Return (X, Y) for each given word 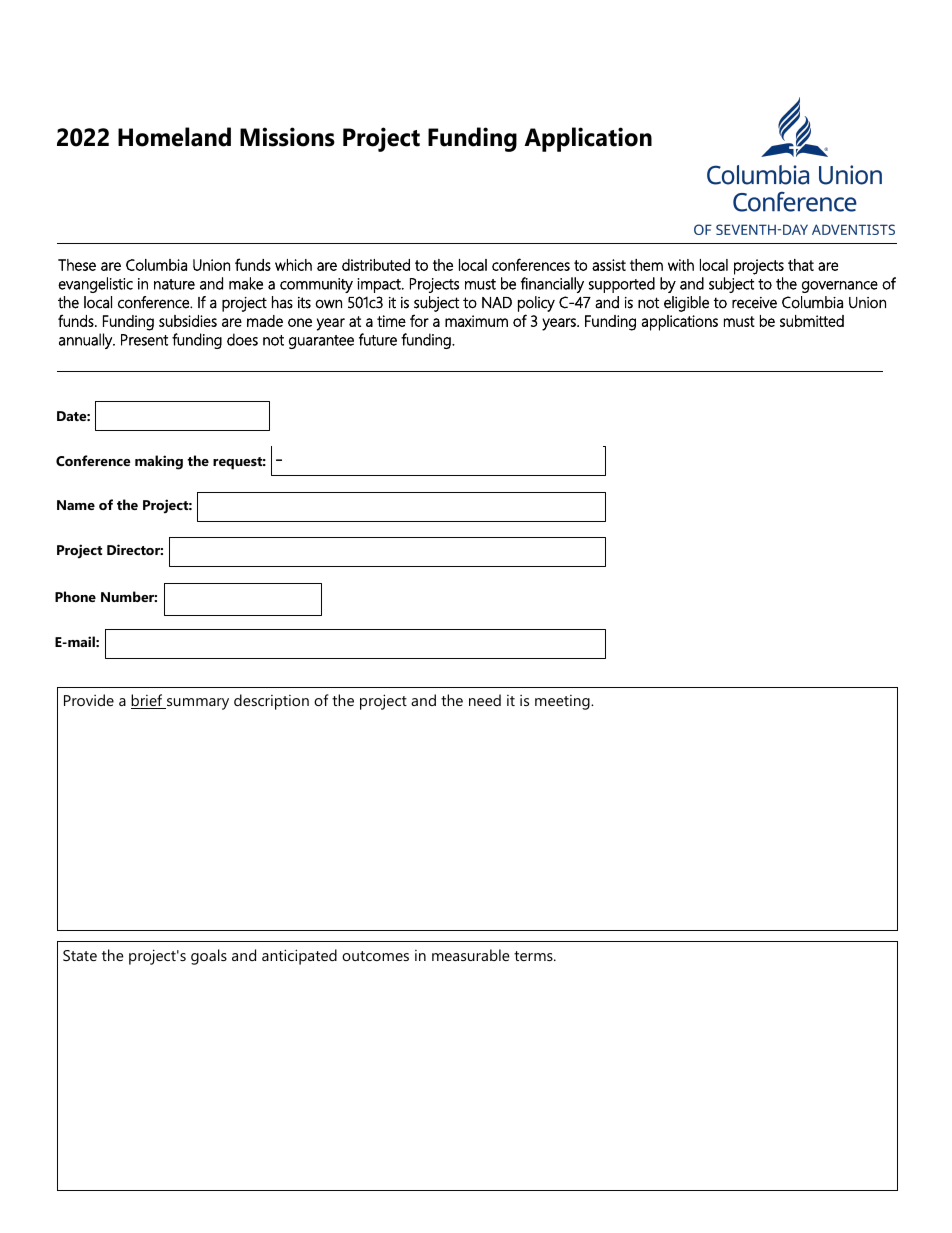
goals (209, 957)
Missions (287, 137)
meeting (563, 702)
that (801, 265)
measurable (471, 955)
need (485, 700)
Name (76, 505)
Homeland (174, 137)
